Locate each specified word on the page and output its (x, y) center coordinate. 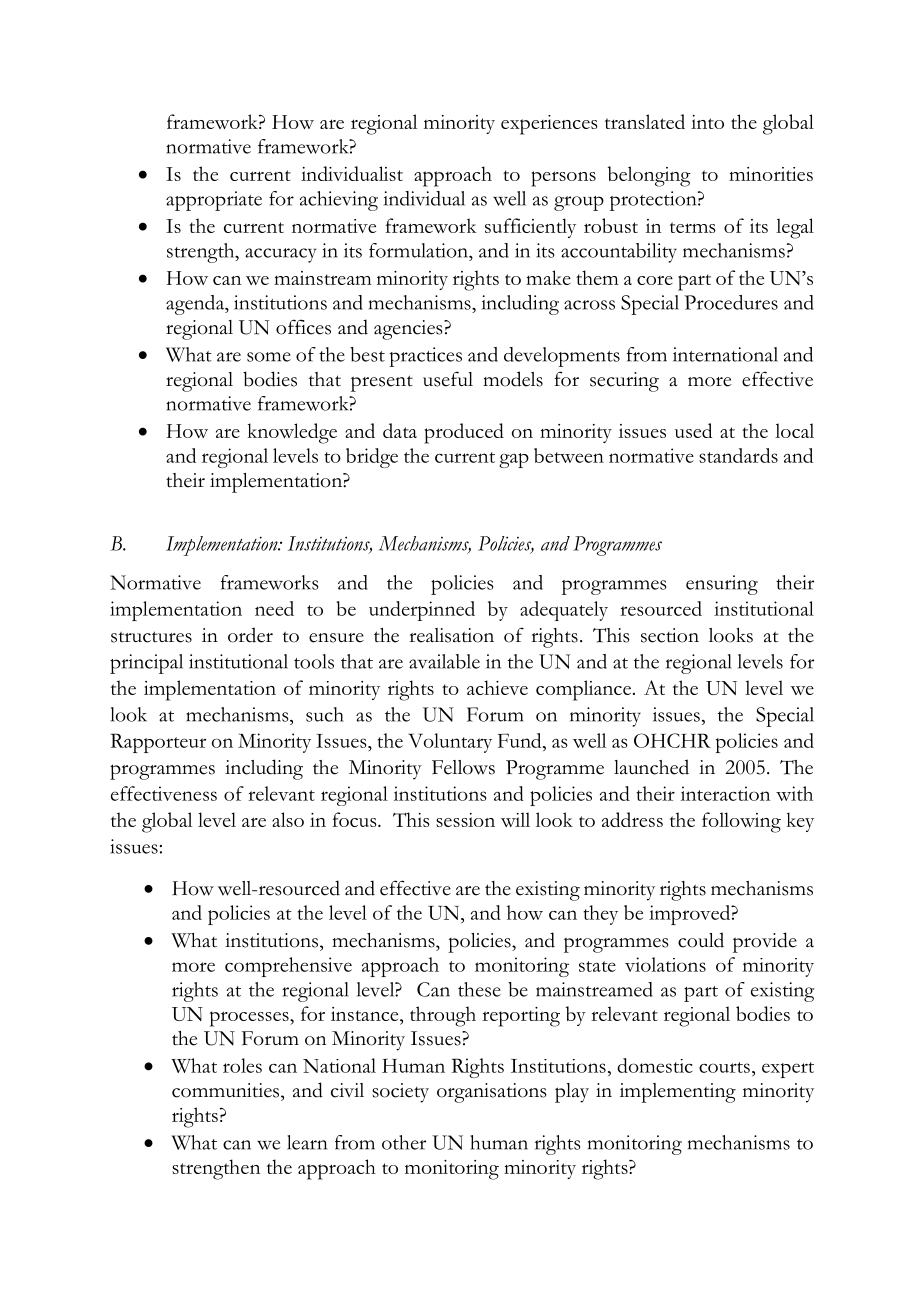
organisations (492, 1093)
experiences (549, 125)
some (269, 357)
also (288, 819)
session (465, 820)
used (693, 430)
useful (448, 379)
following (741, 822)
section (670, 635)
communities (227, 1090)
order (250, 635)
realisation (451, 635)
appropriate (214, 201)
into (707, 122)
